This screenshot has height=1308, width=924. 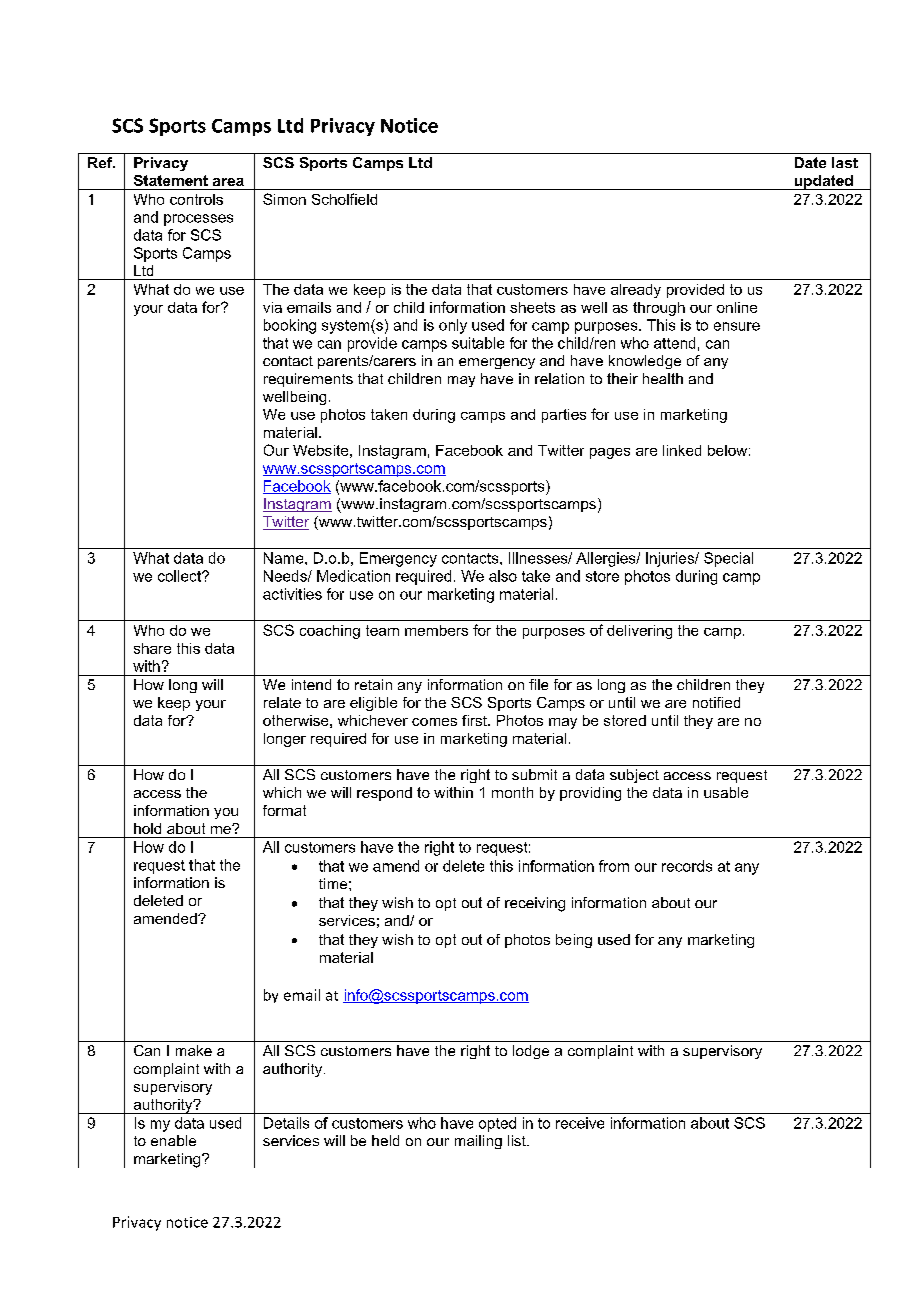 What do you see at coordinates (512, 792) in the screenshot?
I see `month` at bounding box center [512, 792].
